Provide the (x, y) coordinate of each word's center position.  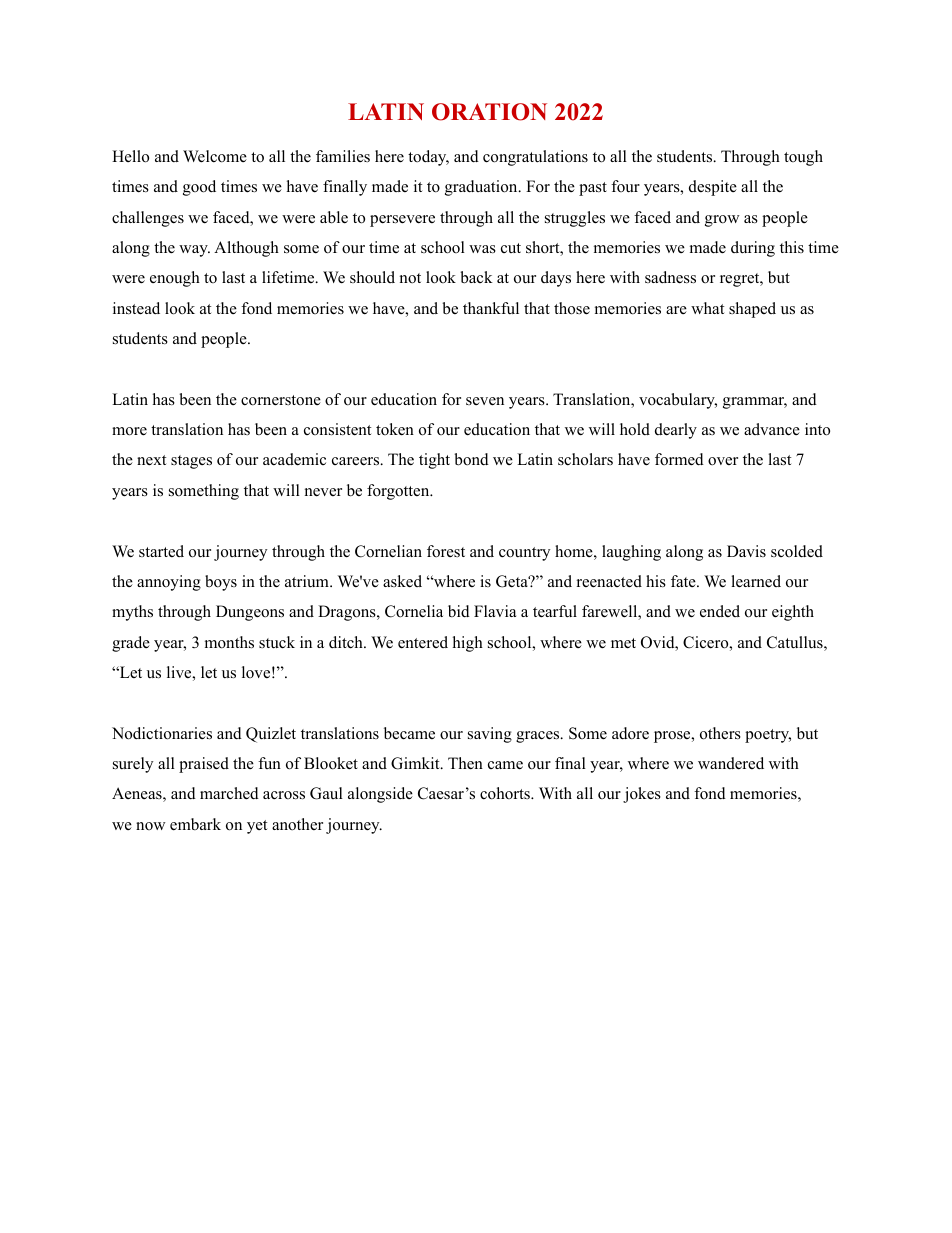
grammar (755, 403)
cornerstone (281, 400)
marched (229, 793)
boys (221, 583)
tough (803, 158)
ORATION (489, 112)
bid (459, 611)
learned (756, 581)
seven (485, 401)
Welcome (215, 156)
